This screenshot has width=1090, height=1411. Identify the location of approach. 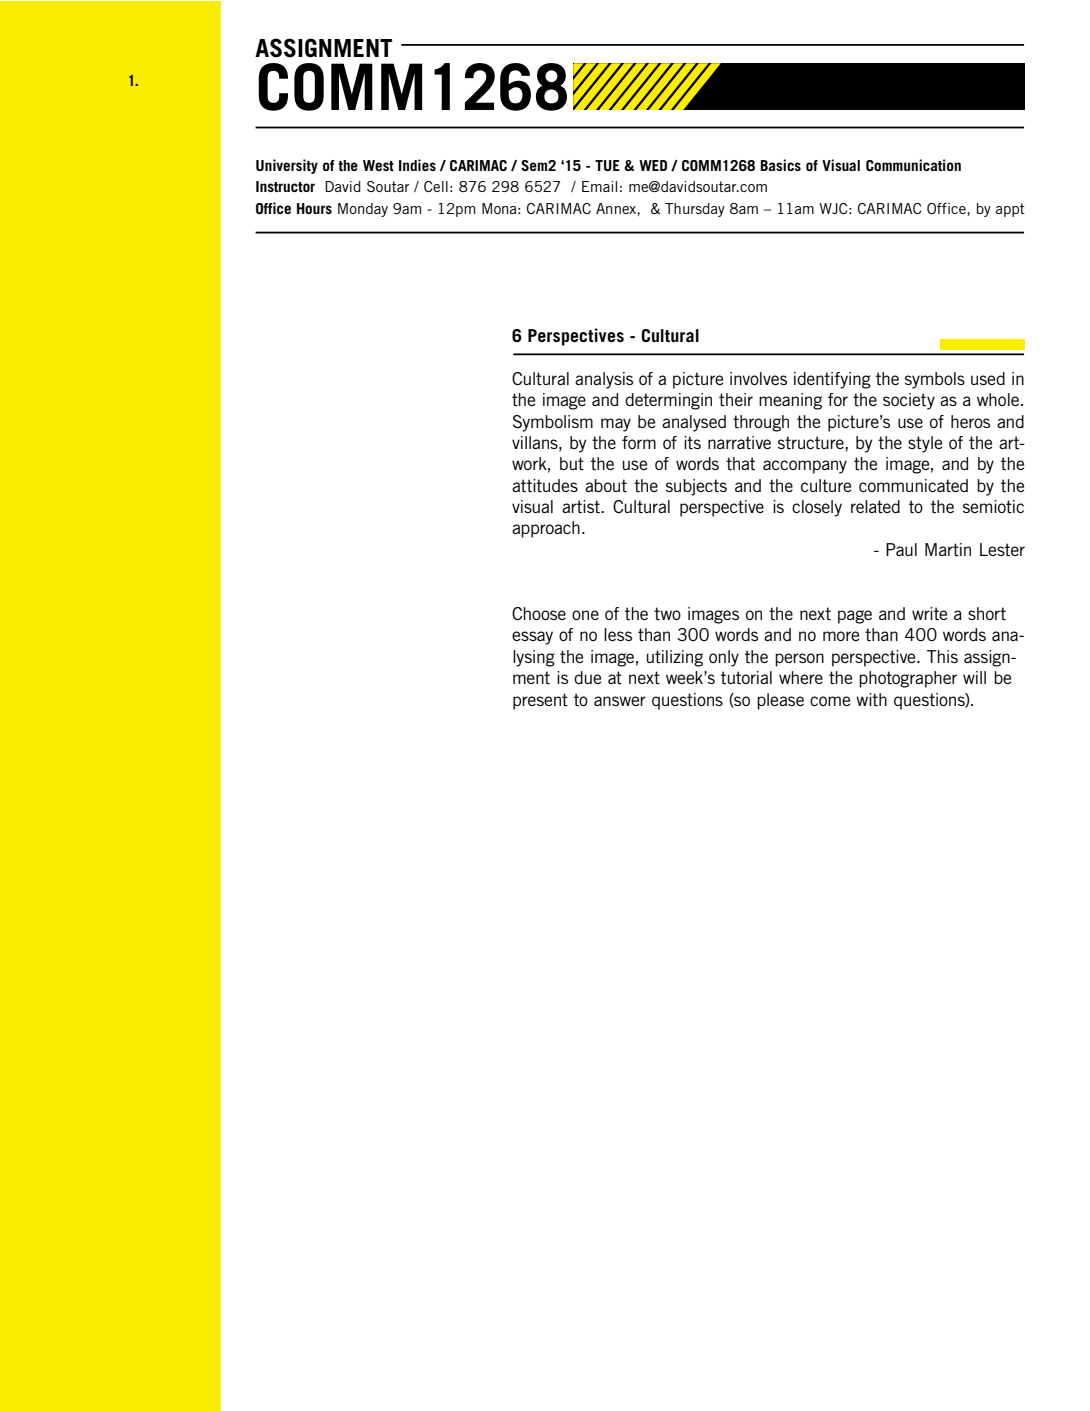
(546, 529).
